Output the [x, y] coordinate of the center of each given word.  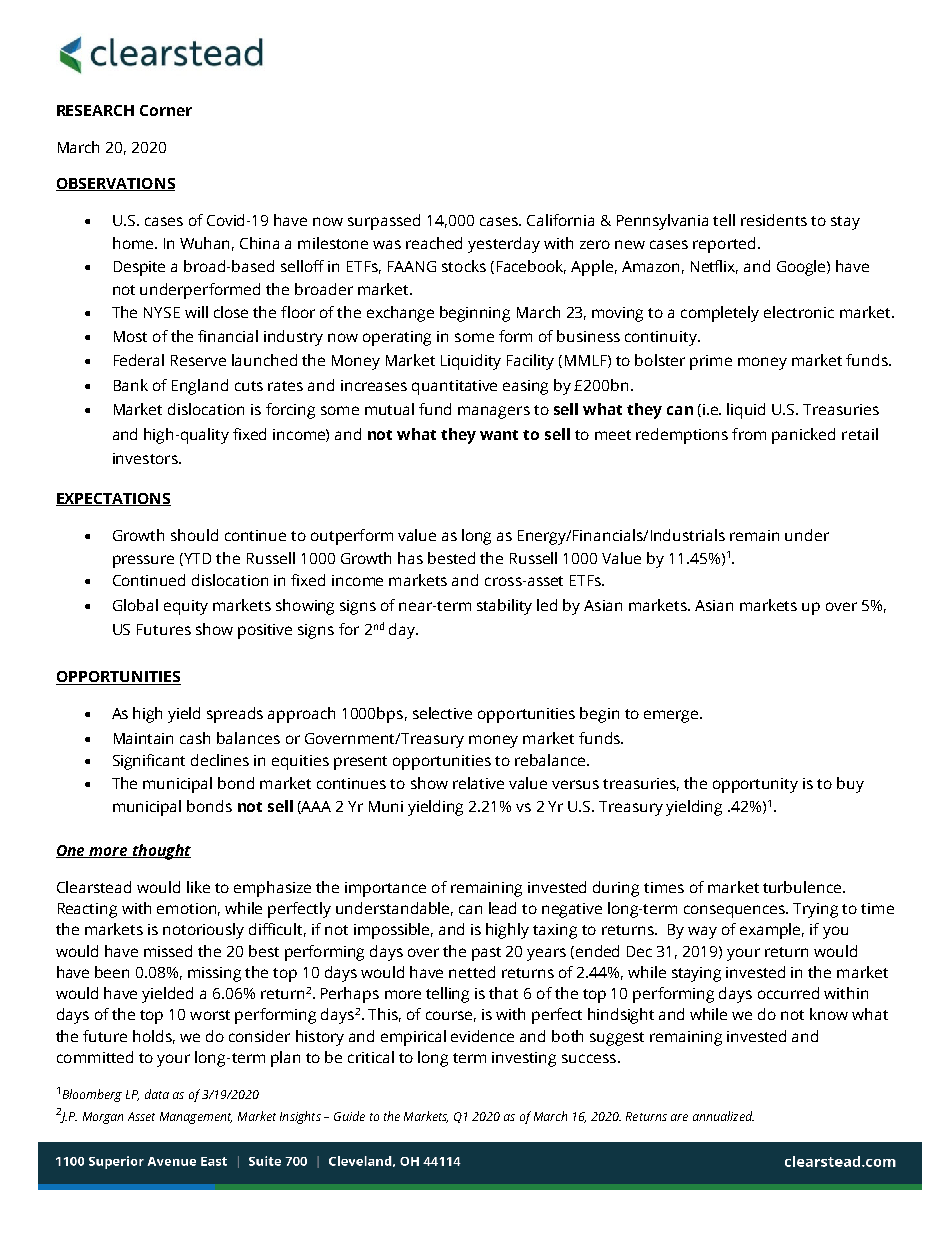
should [194, 535]
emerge [672, 716]
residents [774, 220]
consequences [736, 911]
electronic [799, 312]
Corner [166, 110]
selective [442, 713]
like [198, 887]
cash [195, 738]
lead [502, 908]
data [157, 1094]
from [749, 434]
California [560, 220]
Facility [530, 362]
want [499, 435]
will [196, 312]
